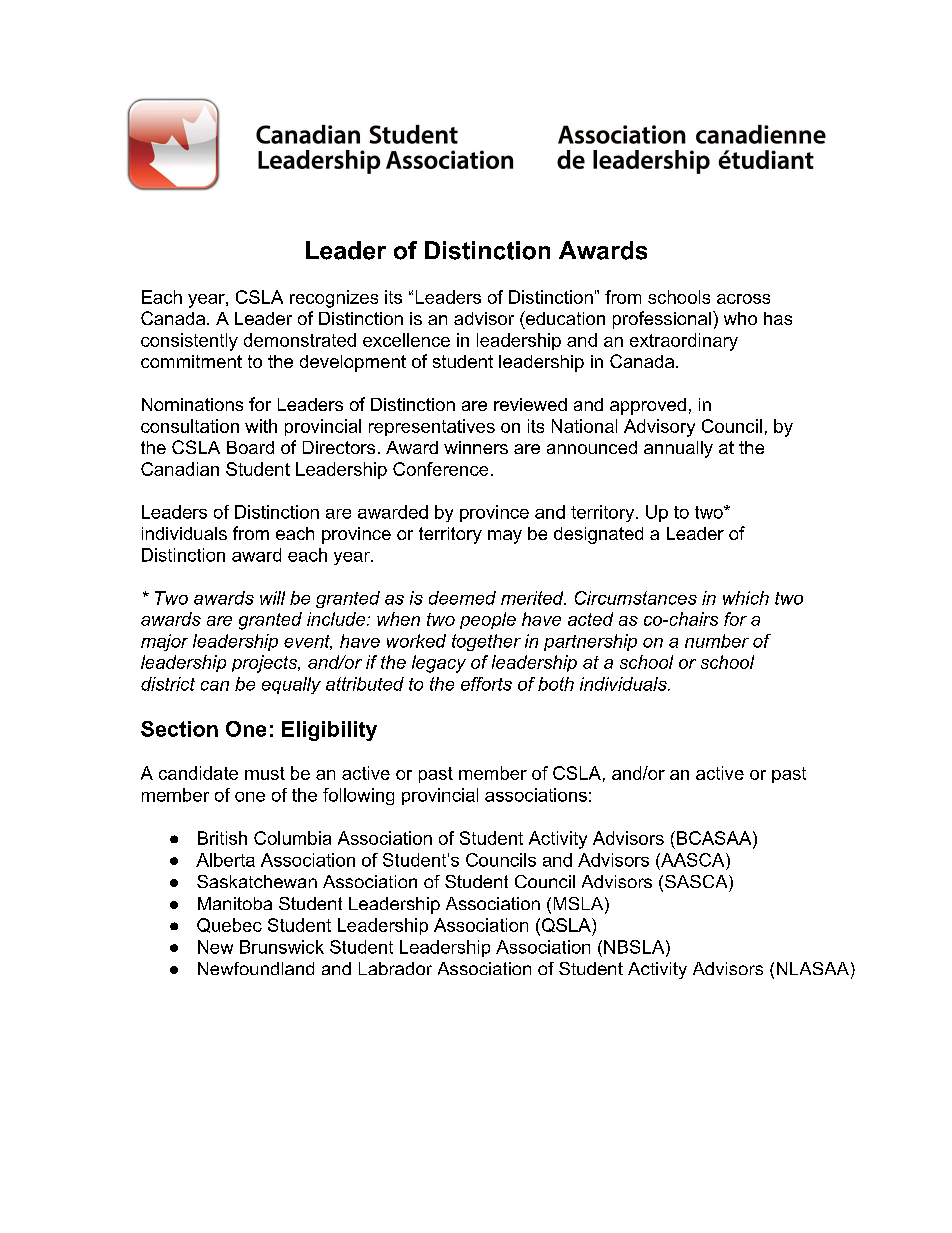  What do you see at coordinates (486, 684) in the screenshot?
I see `efforts` at bounding box center [486, 684].
